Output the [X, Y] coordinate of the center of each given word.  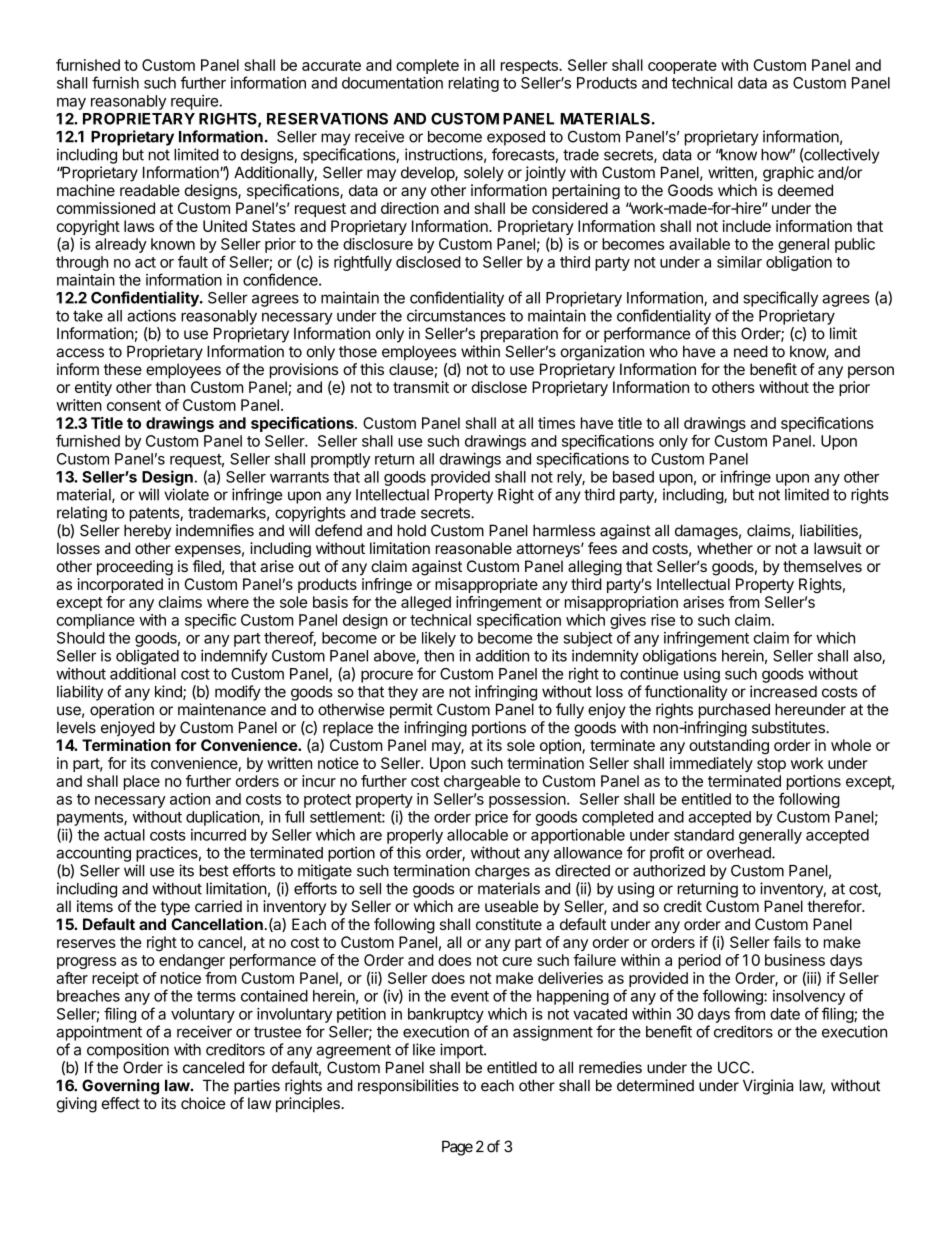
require [195, 102]
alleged [426, 603]
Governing [120, 1087]
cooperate [682, 67]
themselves [822, 566]
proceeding [135, 568]
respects [530, 67]
